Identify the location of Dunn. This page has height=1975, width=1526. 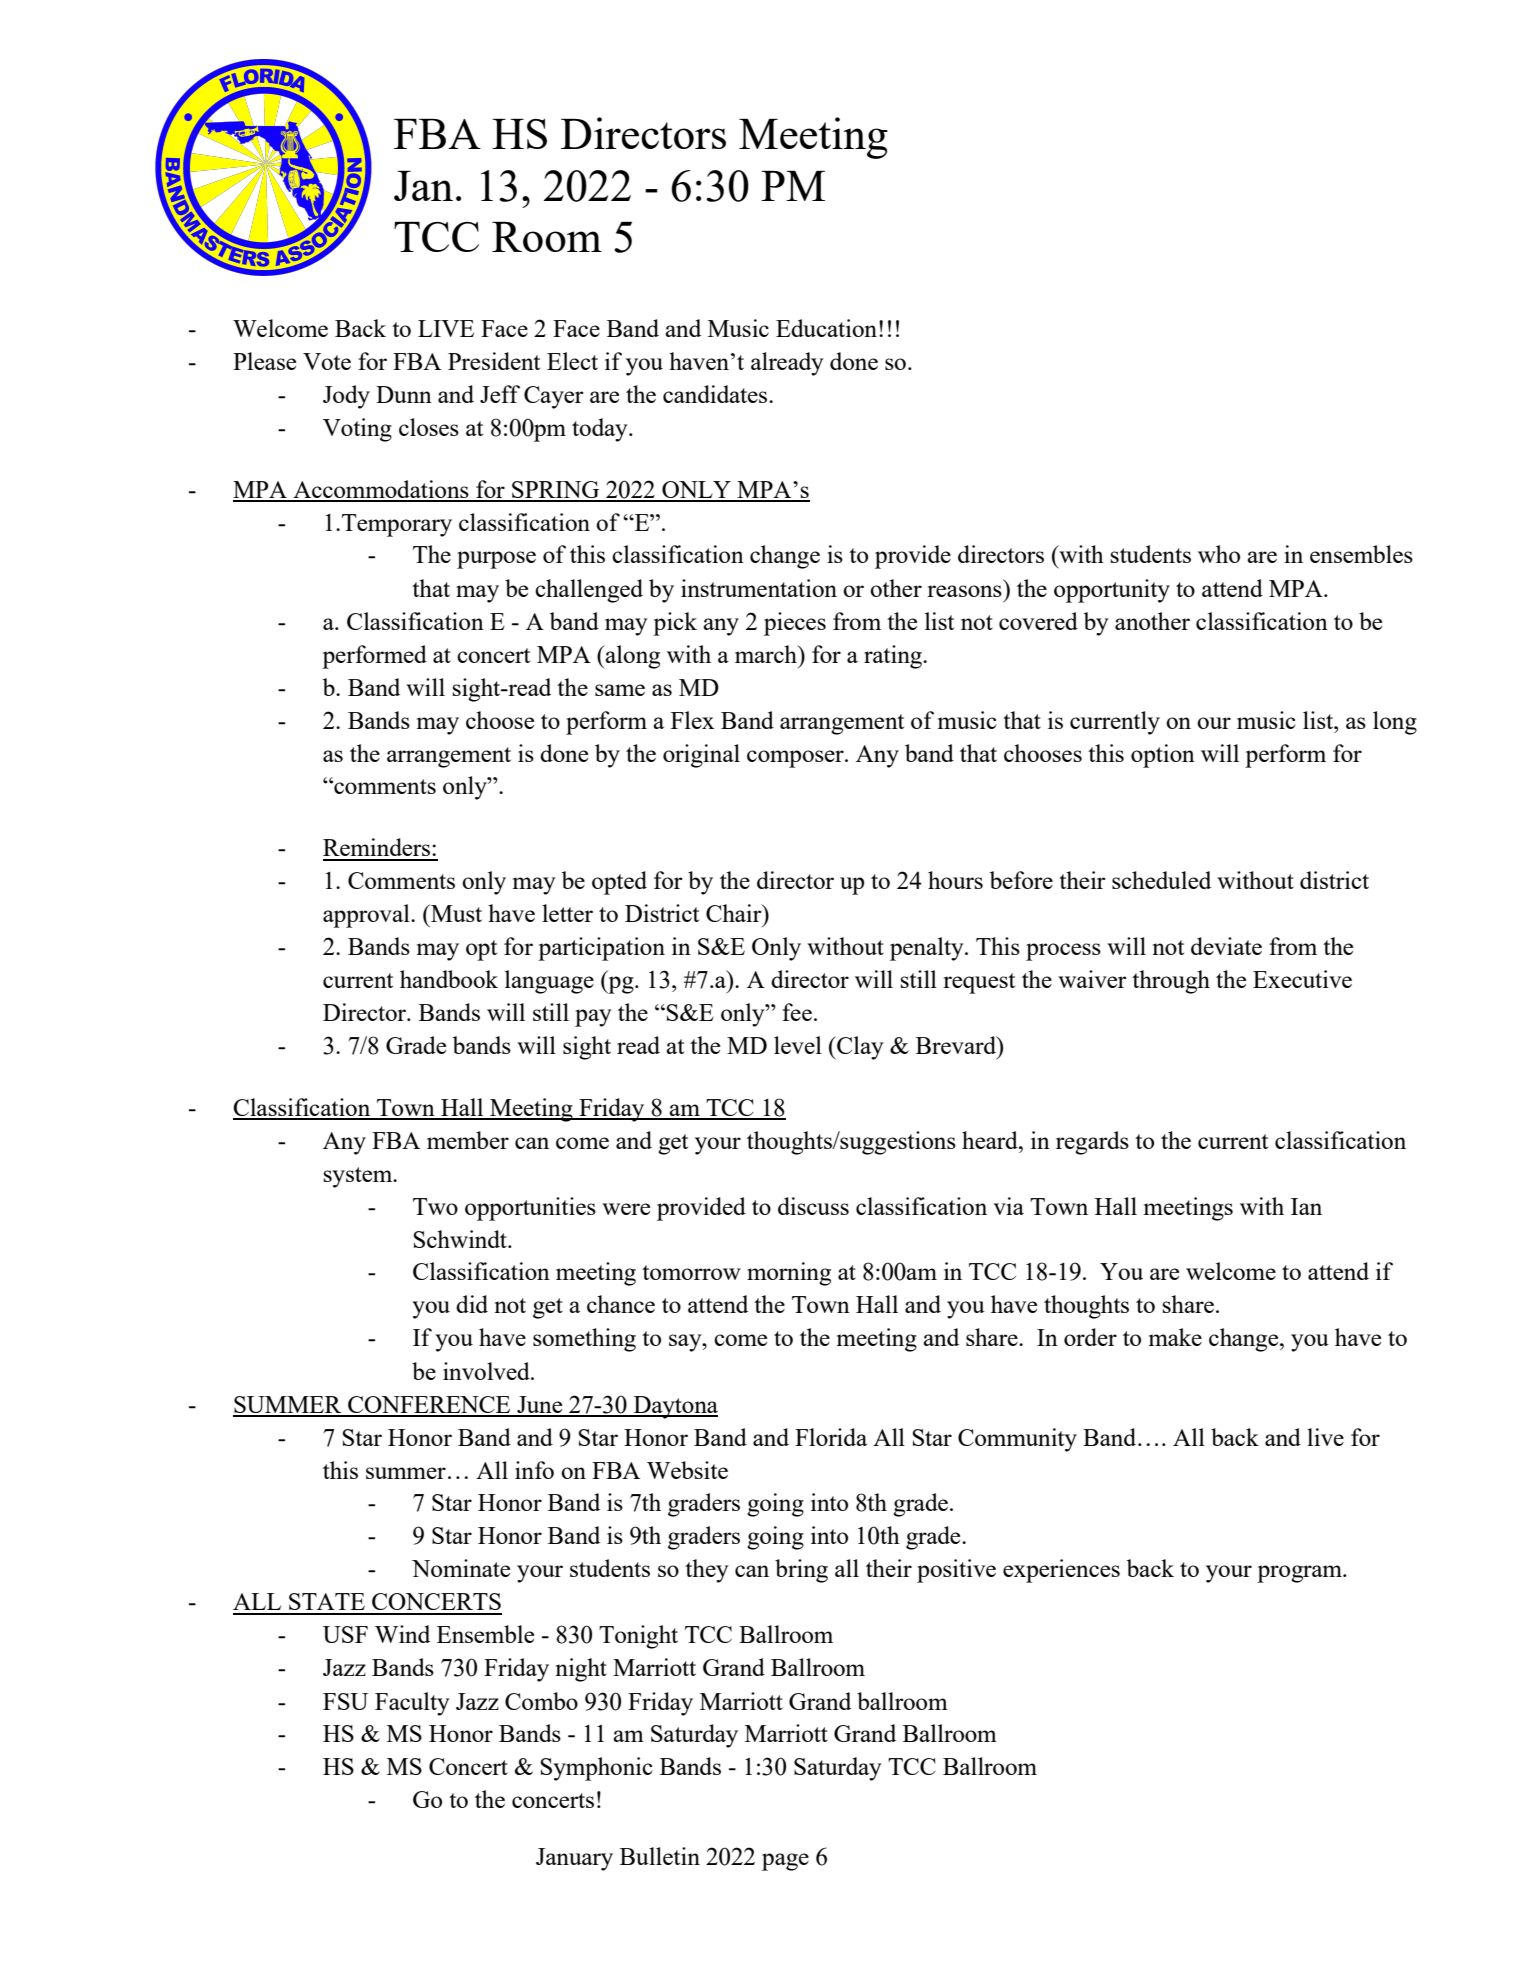
(404, 394).
